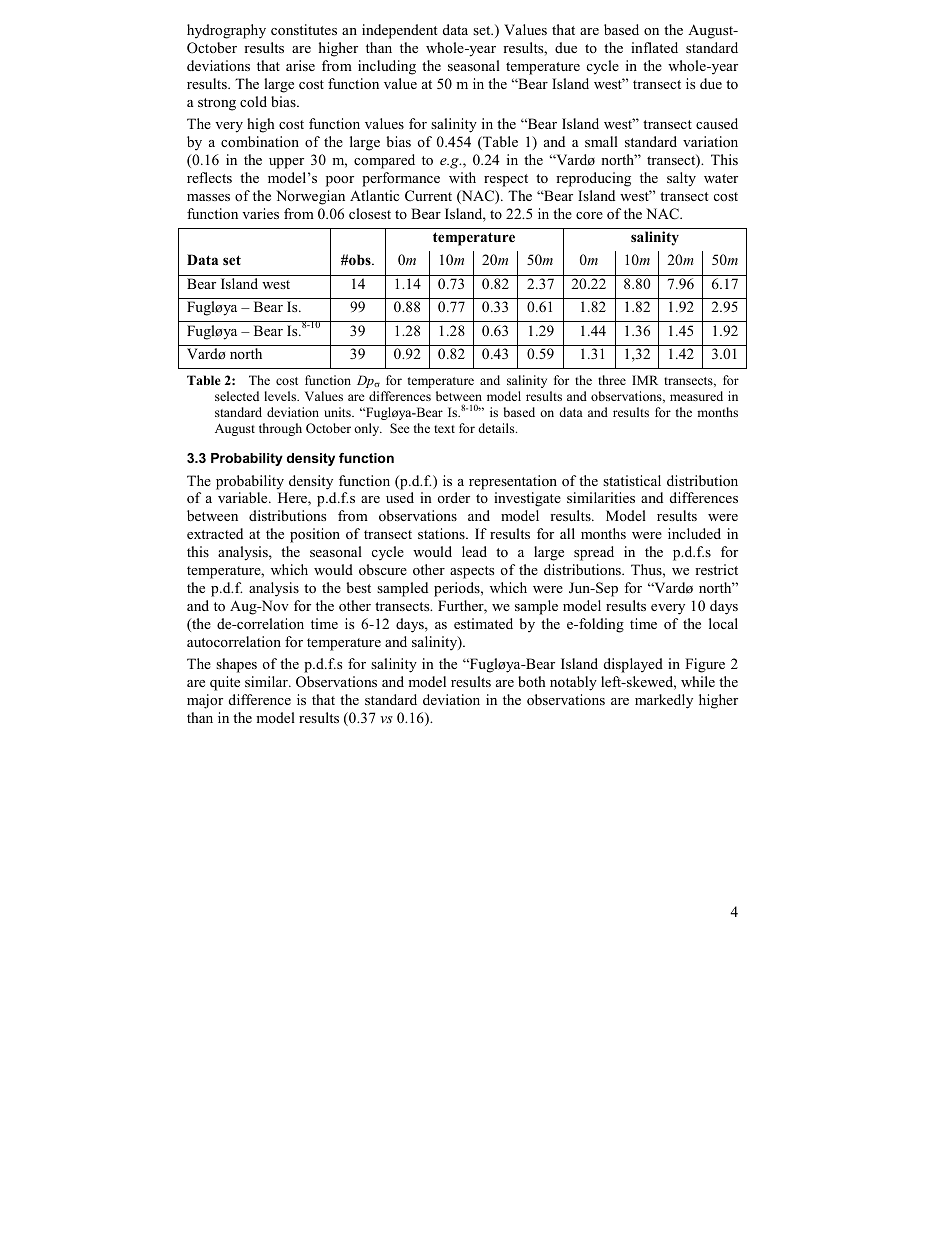 Image resolution: width=952 pixels, height=1233 pixels. What do you see at coordinates (654, 47) in the image?
I see `inflated` at bounding box center [654, 47].
